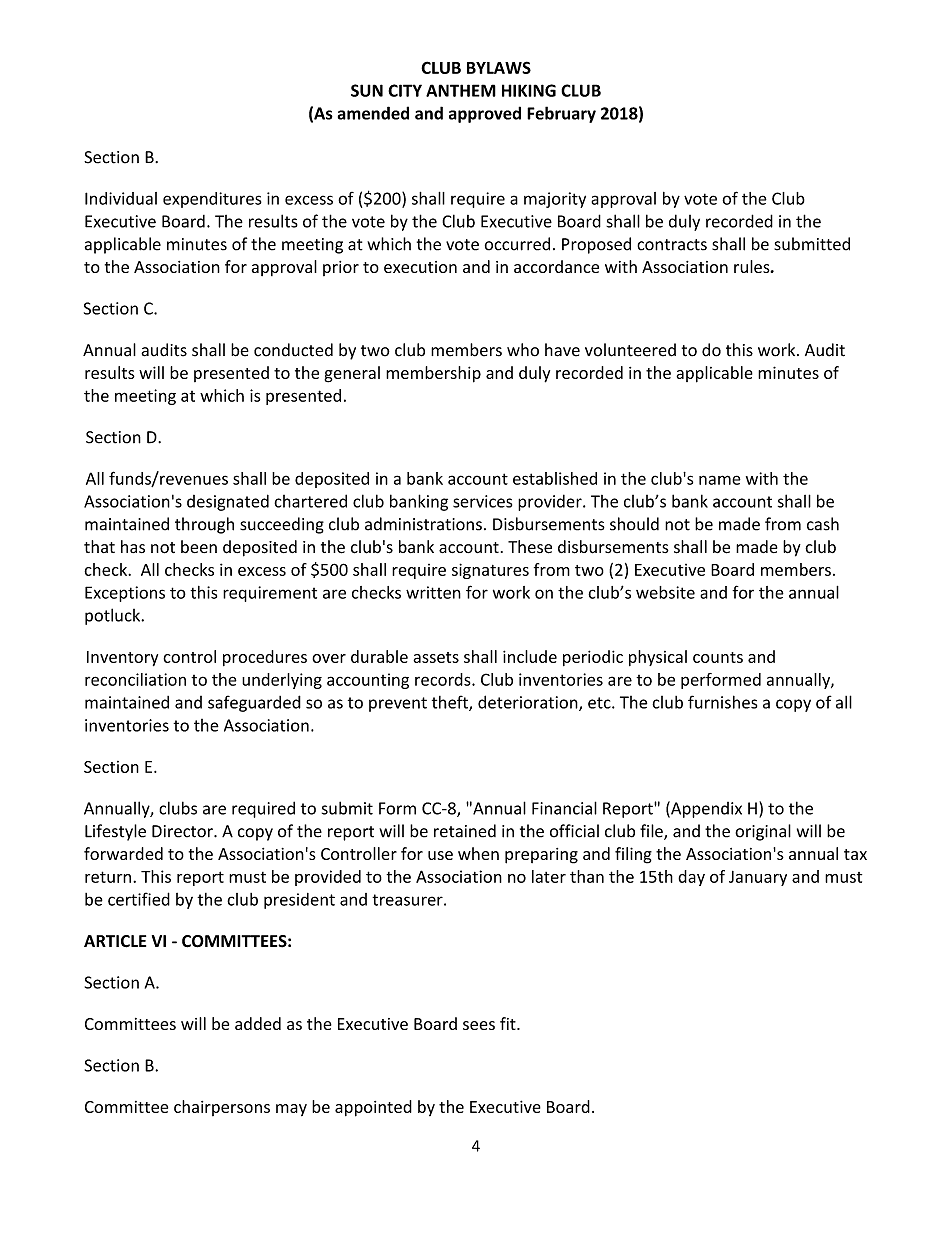 Image resolution: width=952 pixels, height=1233 pixels. I want to click on signatures, so click(490, 571).
